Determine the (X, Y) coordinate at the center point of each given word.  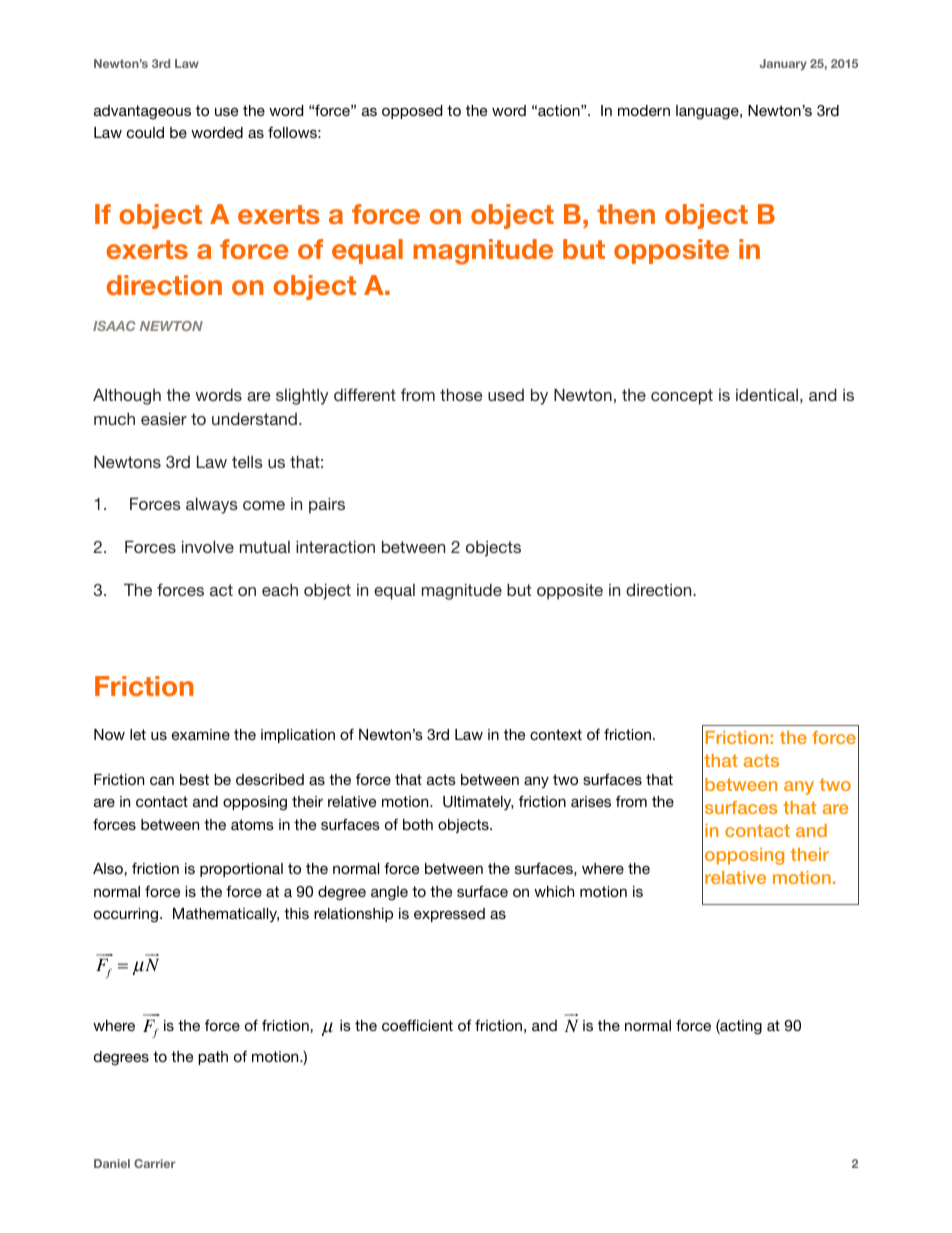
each (280, 589)
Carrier (155, 1163)
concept (682, 397)
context (556, 734)
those (461, 394)
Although (127, 396)
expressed (449, 915)
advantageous (142, 112)
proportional (241, 870)
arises (591, 801)
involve (208, 546)
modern (644, 110)
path (213, 1058)
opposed (412, 112)
